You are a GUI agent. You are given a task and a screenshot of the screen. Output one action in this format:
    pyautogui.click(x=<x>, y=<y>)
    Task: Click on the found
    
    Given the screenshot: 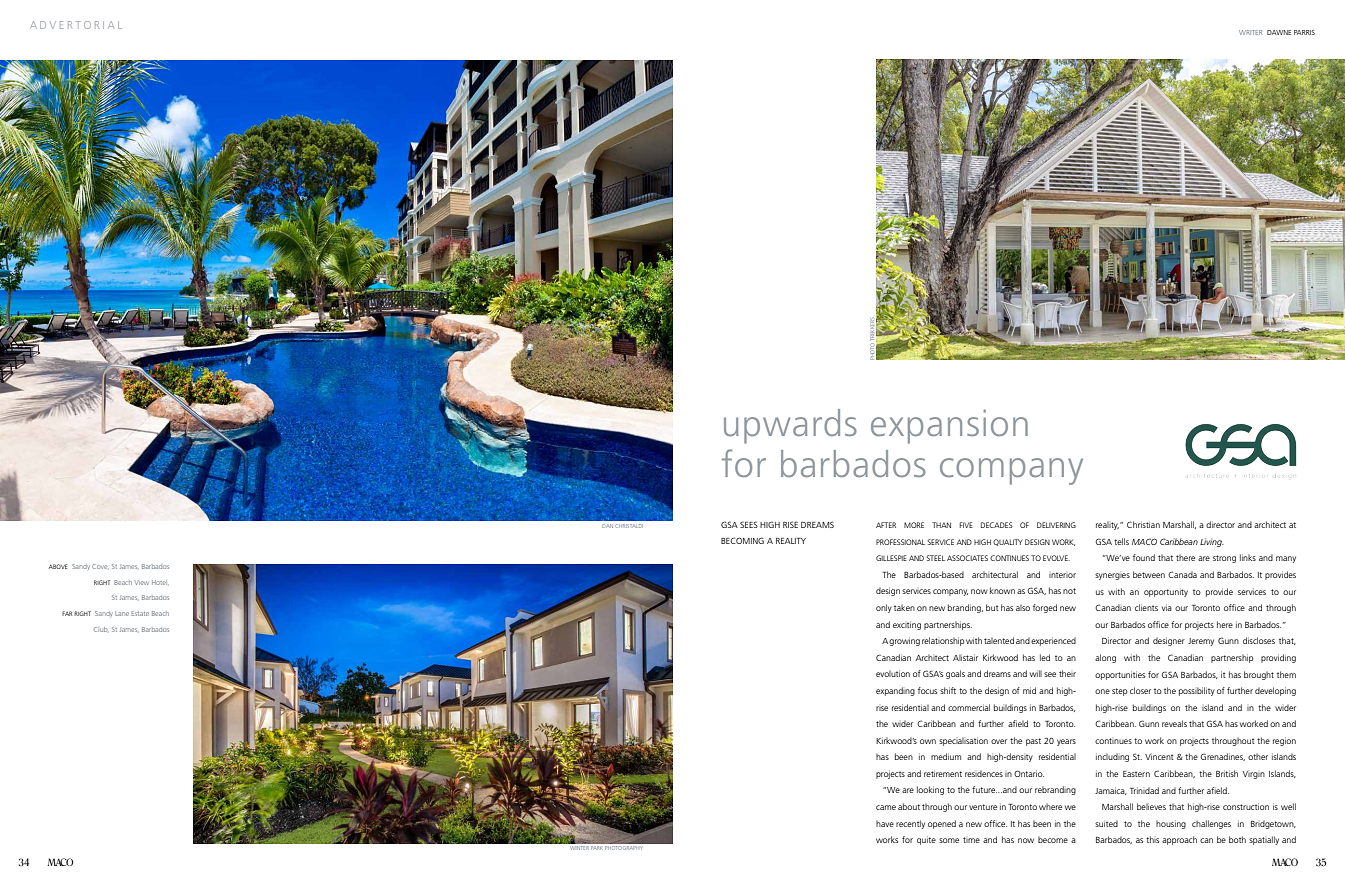 What is the action you would take?
    pyautogui.click(x=1144, y=557)
